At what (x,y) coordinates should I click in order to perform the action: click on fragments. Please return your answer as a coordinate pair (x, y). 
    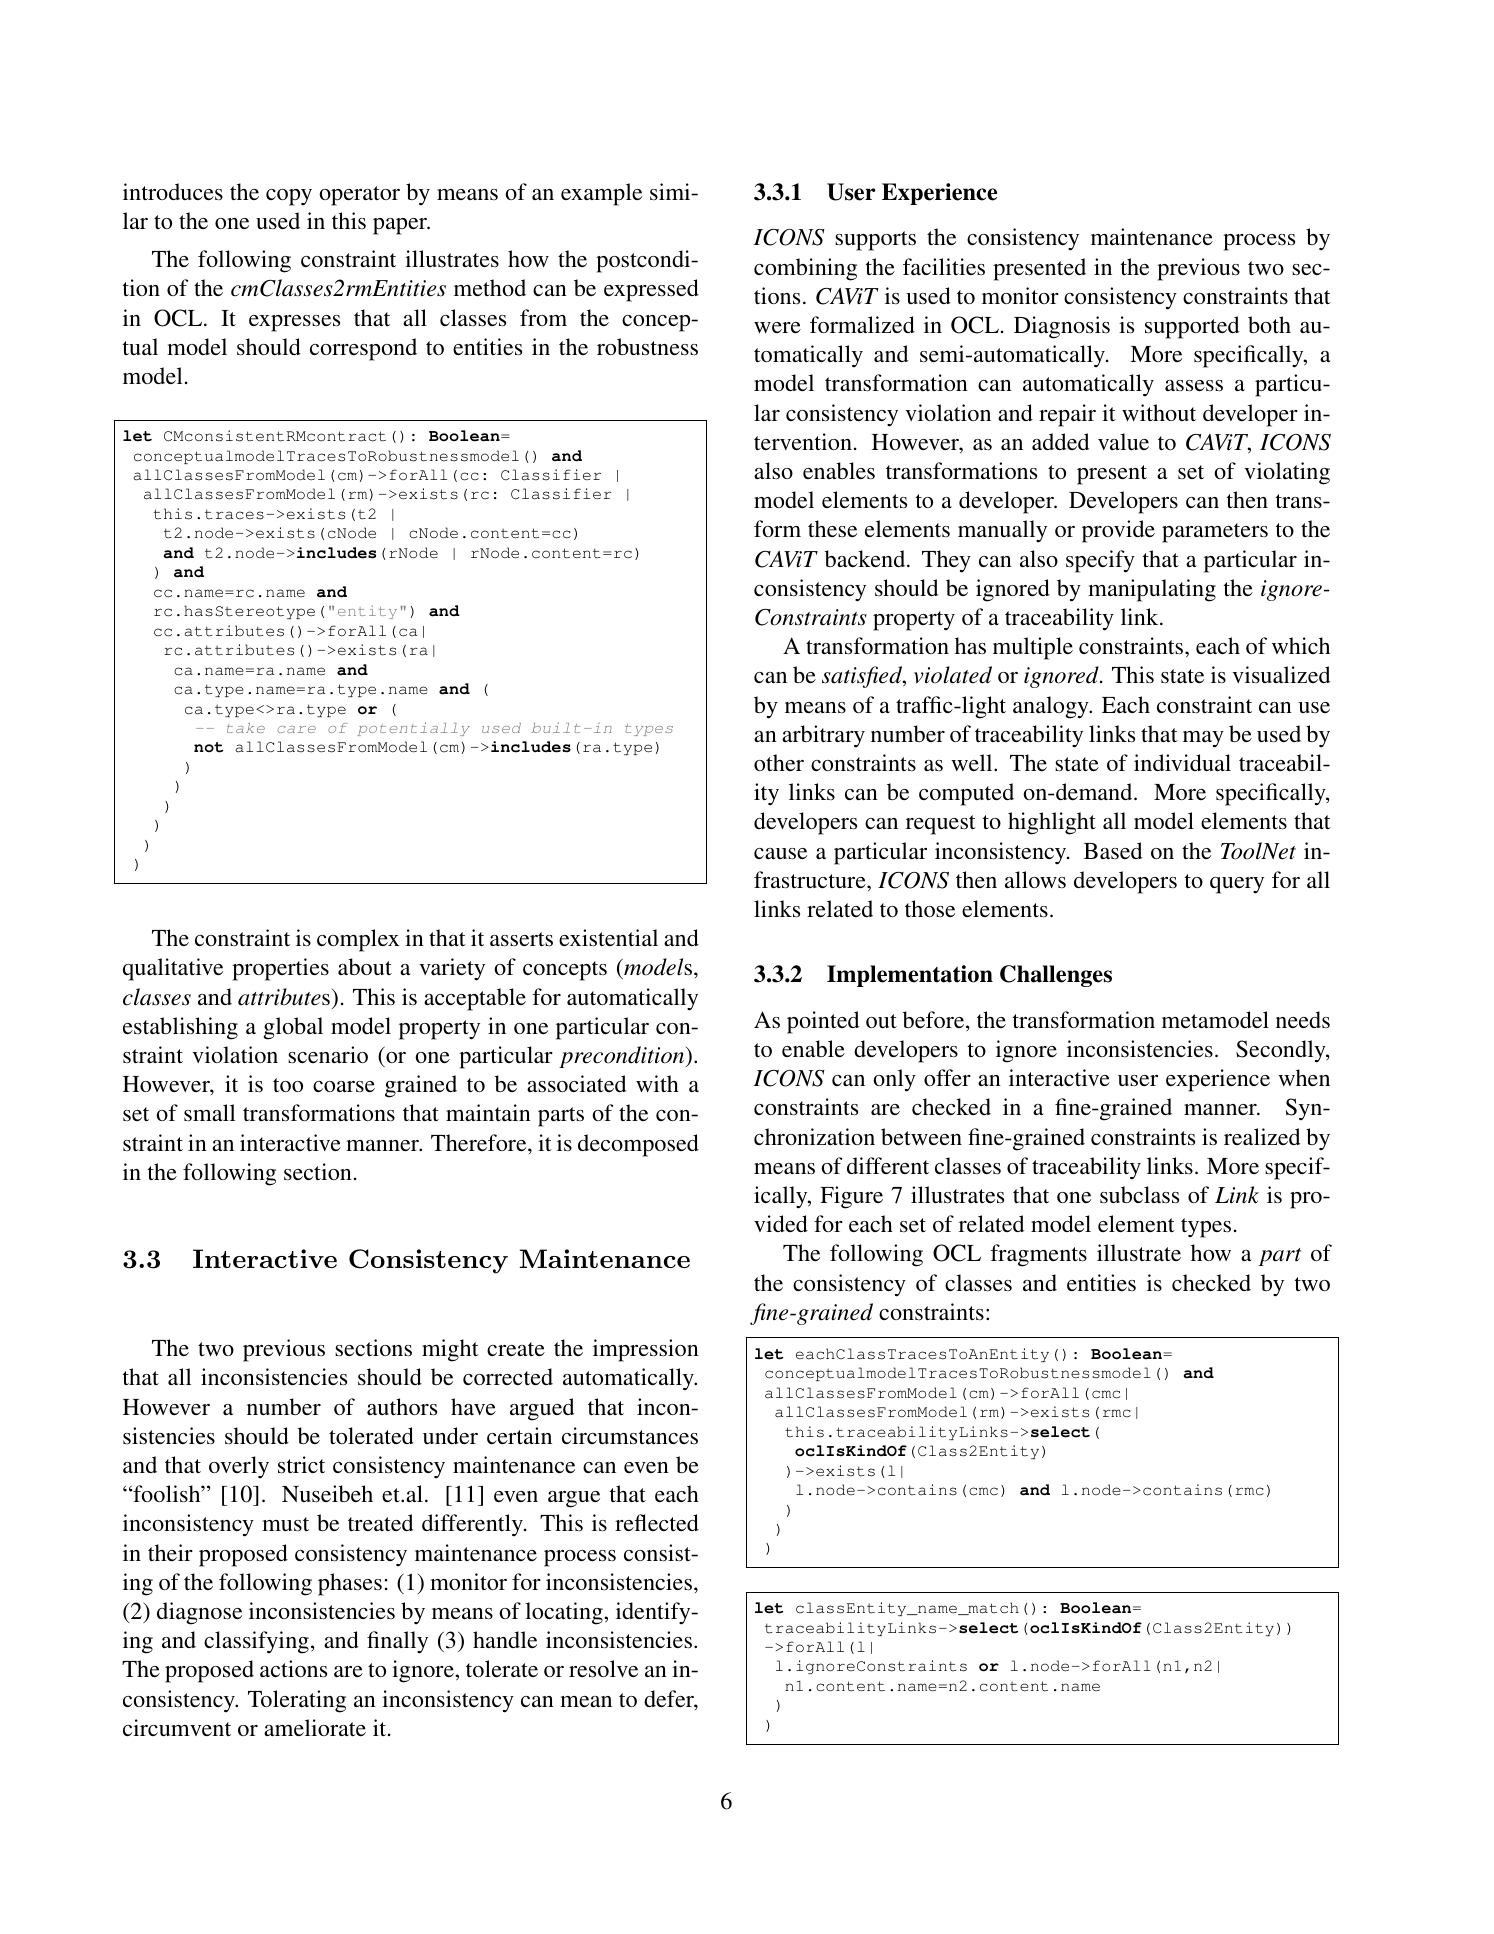
    Looking at the image, I should click on (1039, 1255).
